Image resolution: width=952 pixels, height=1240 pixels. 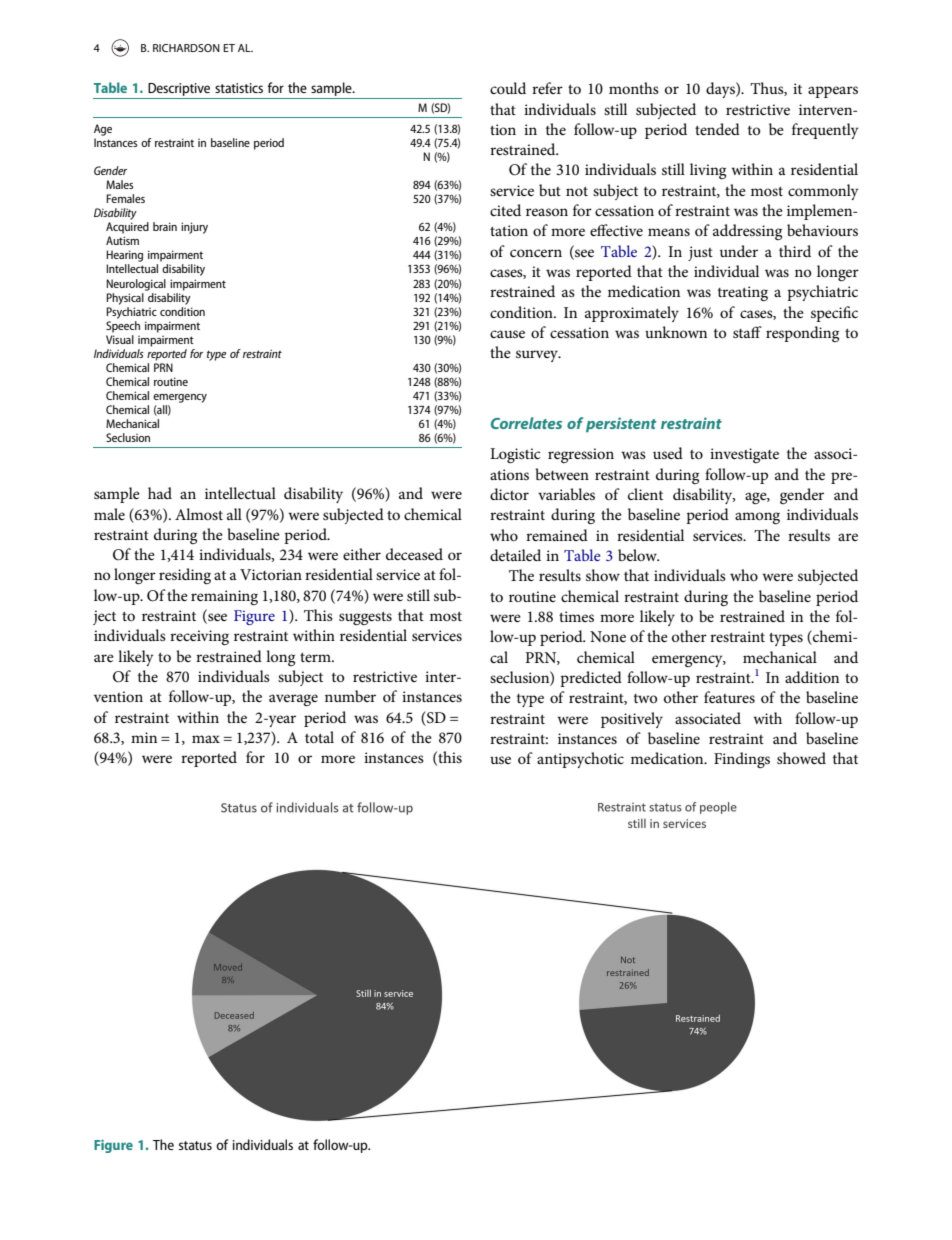 I want to click on responding, so click(x=802, y=334).
